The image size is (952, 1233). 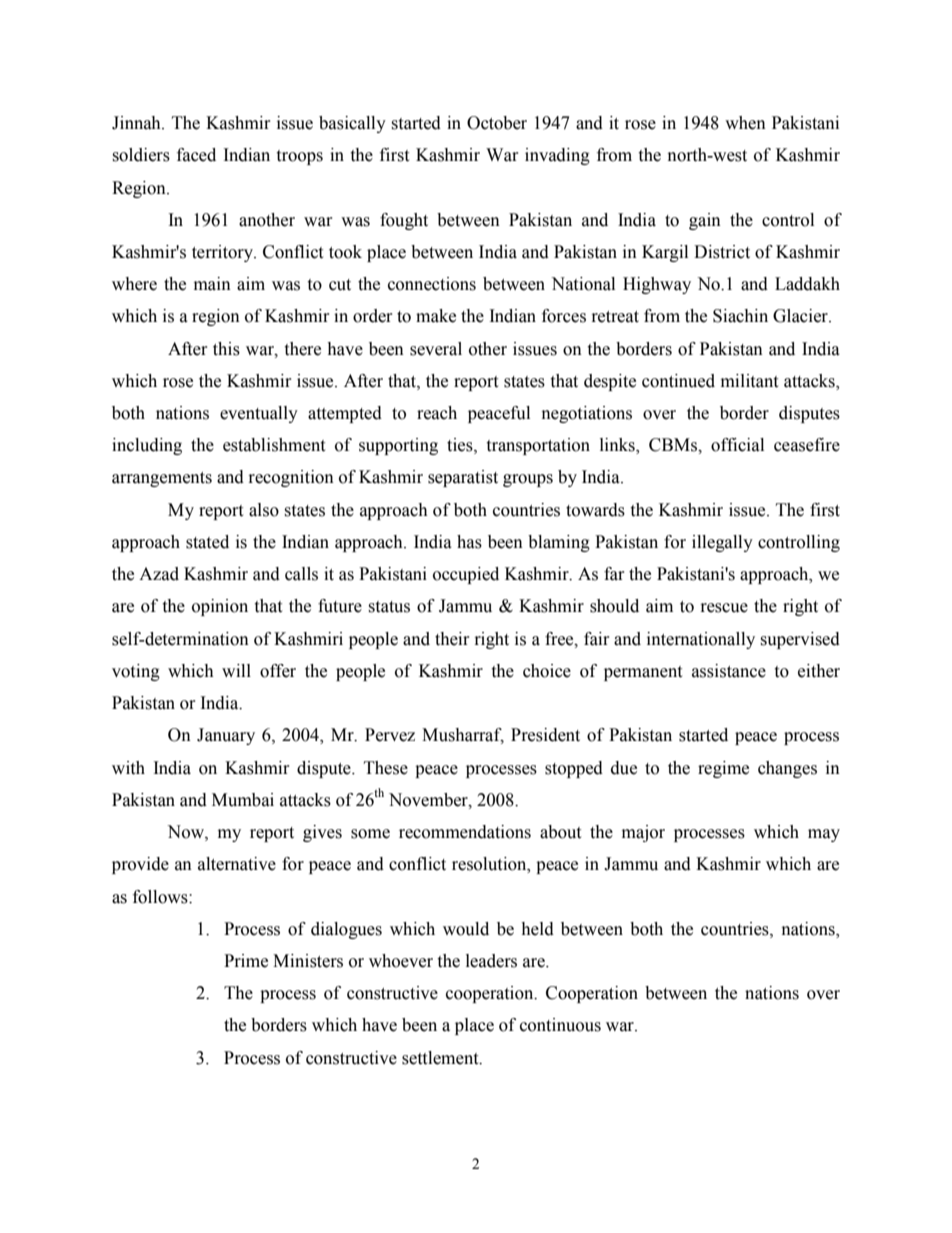 I want to click on establishment, so click(x=274, y=445).
